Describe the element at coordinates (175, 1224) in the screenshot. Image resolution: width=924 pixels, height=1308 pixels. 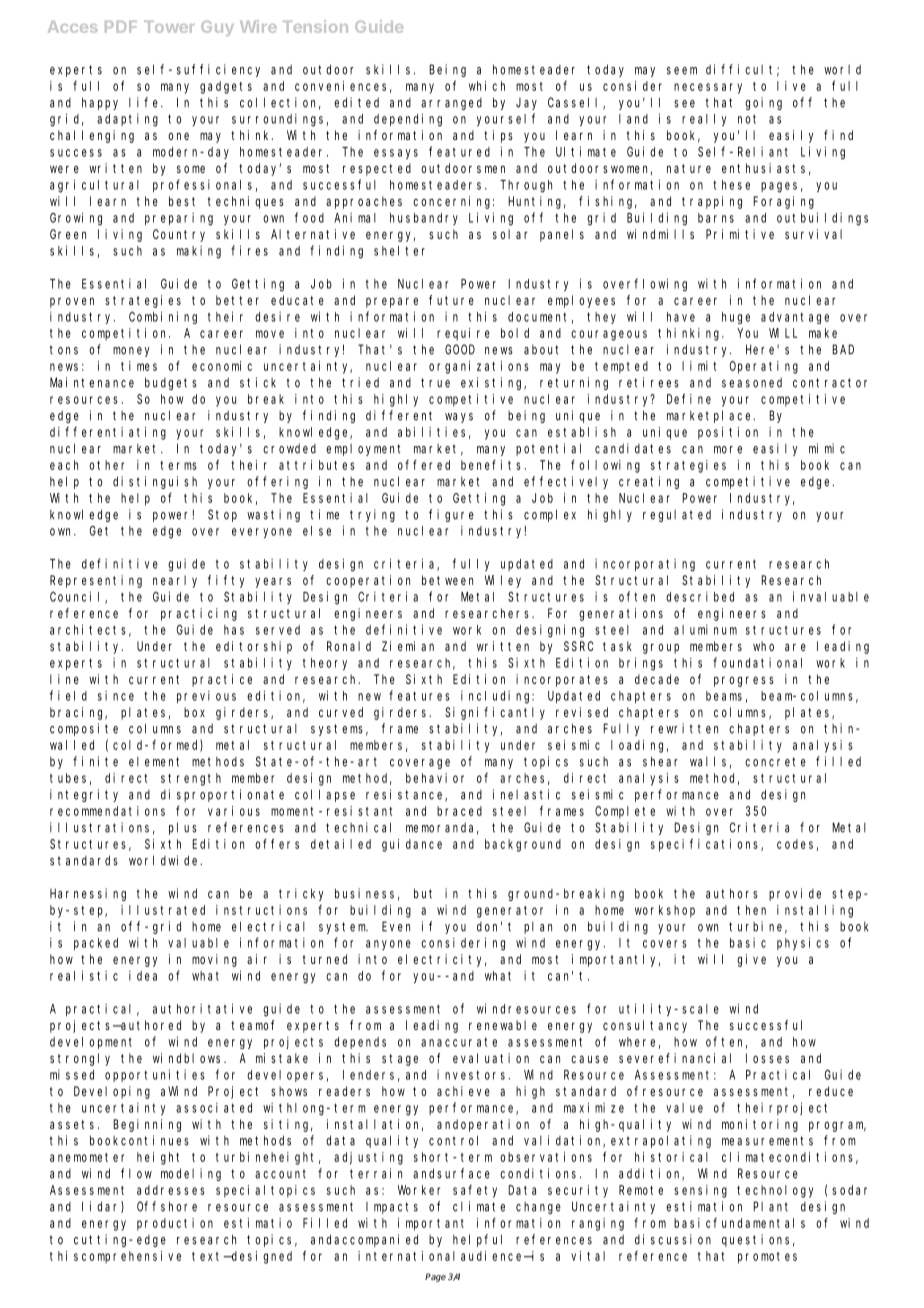
I see `production` at that location.
